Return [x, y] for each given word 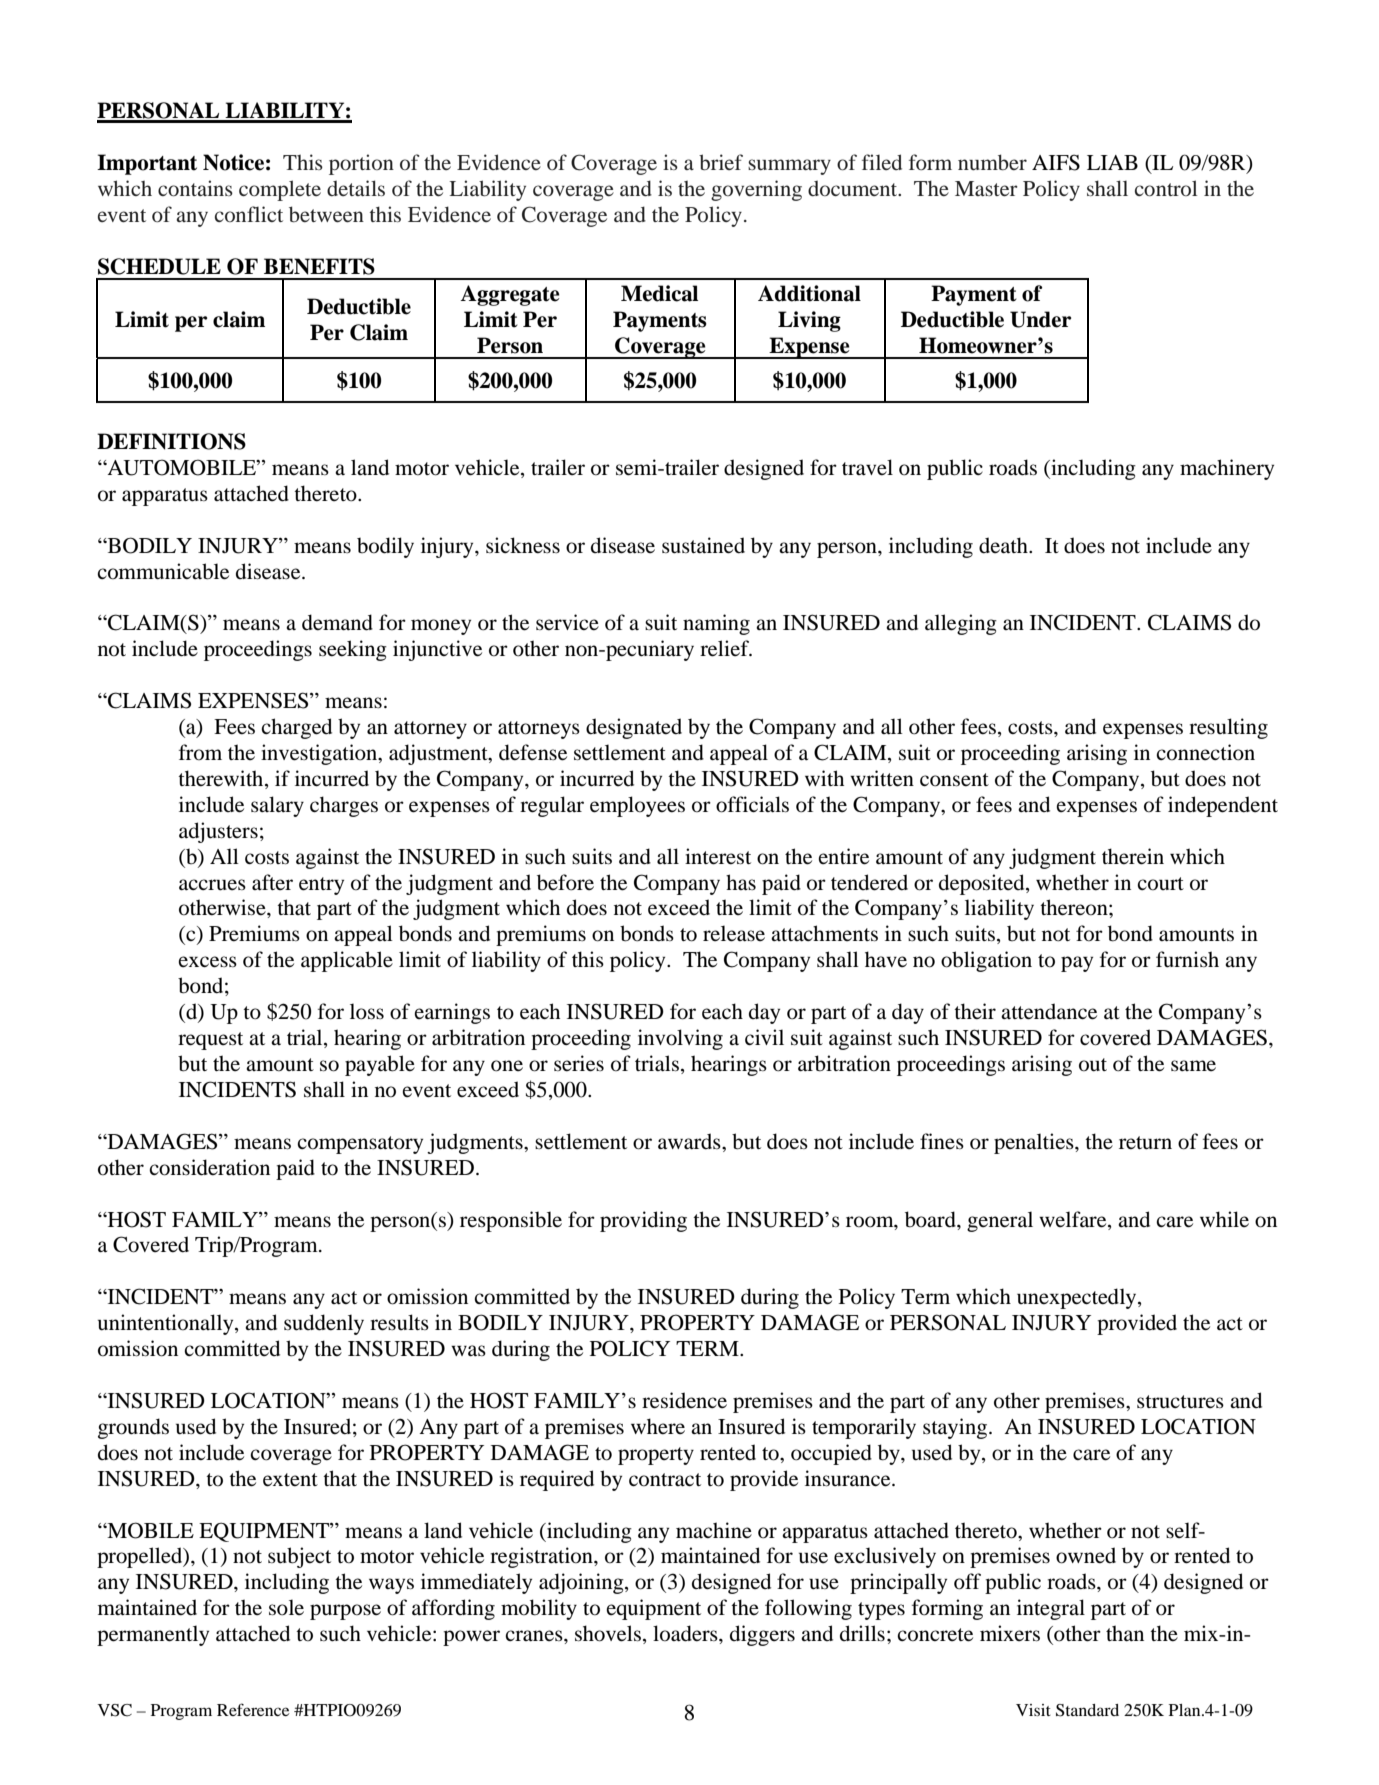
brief [721, 162]
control [1166, 188]
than [1125, 1633]
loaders [686, 1633]
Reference [253, 1709]
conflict [249, 214]
